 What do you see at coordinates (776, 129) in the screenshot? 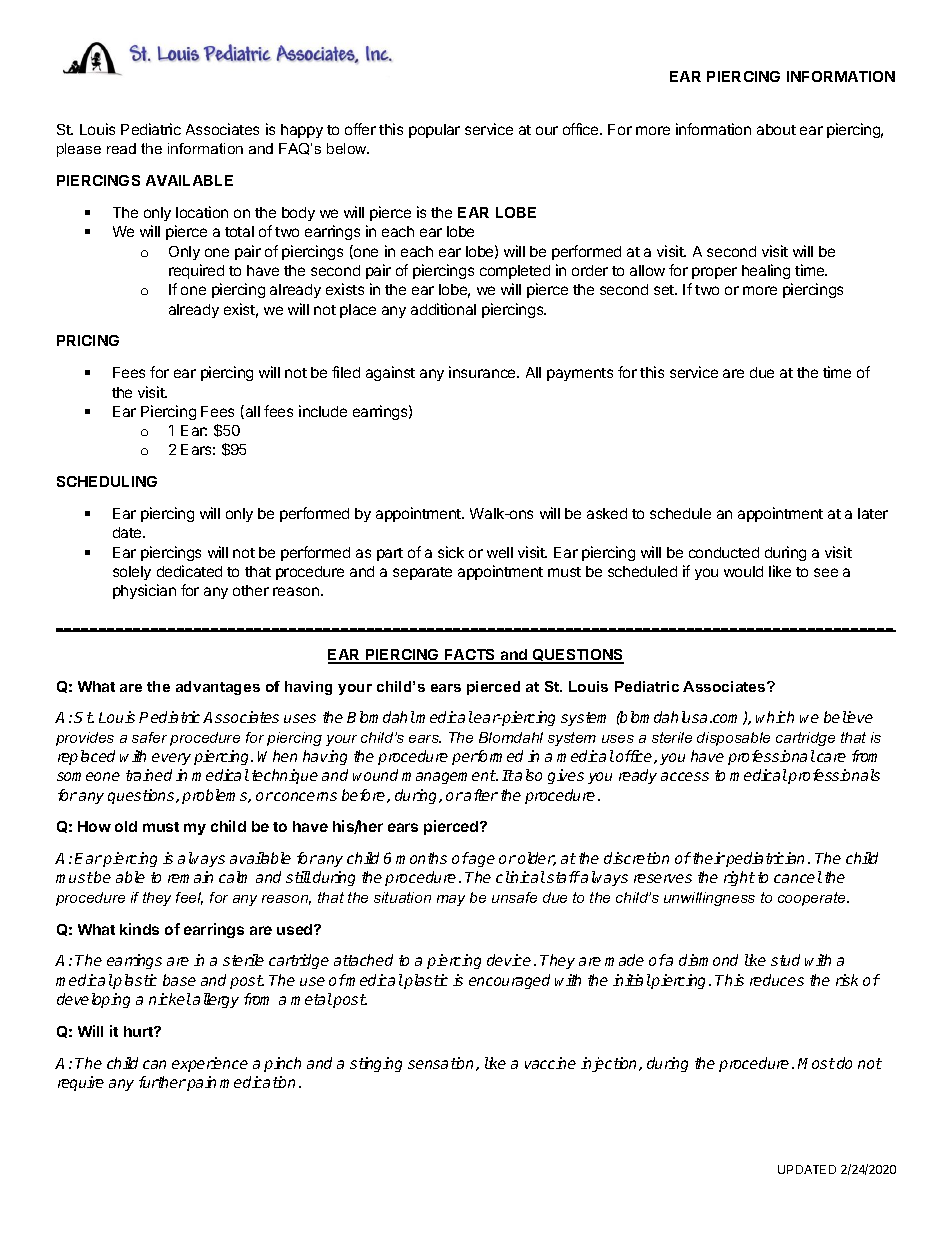
I see `about` at bounding box center [776, 129].
